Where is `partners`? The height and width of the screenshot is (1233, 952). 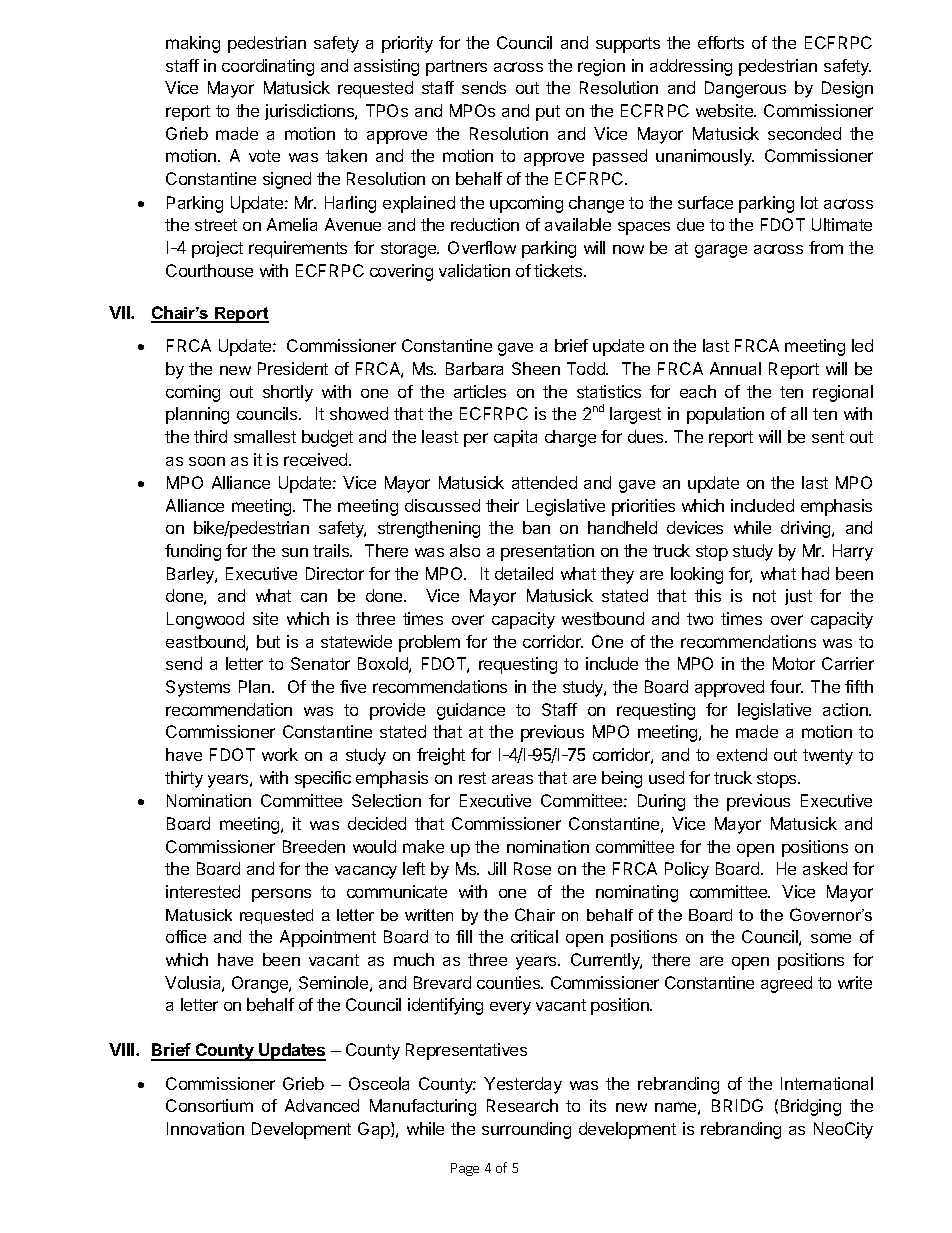
partners is located at coordinates (456, 68).
